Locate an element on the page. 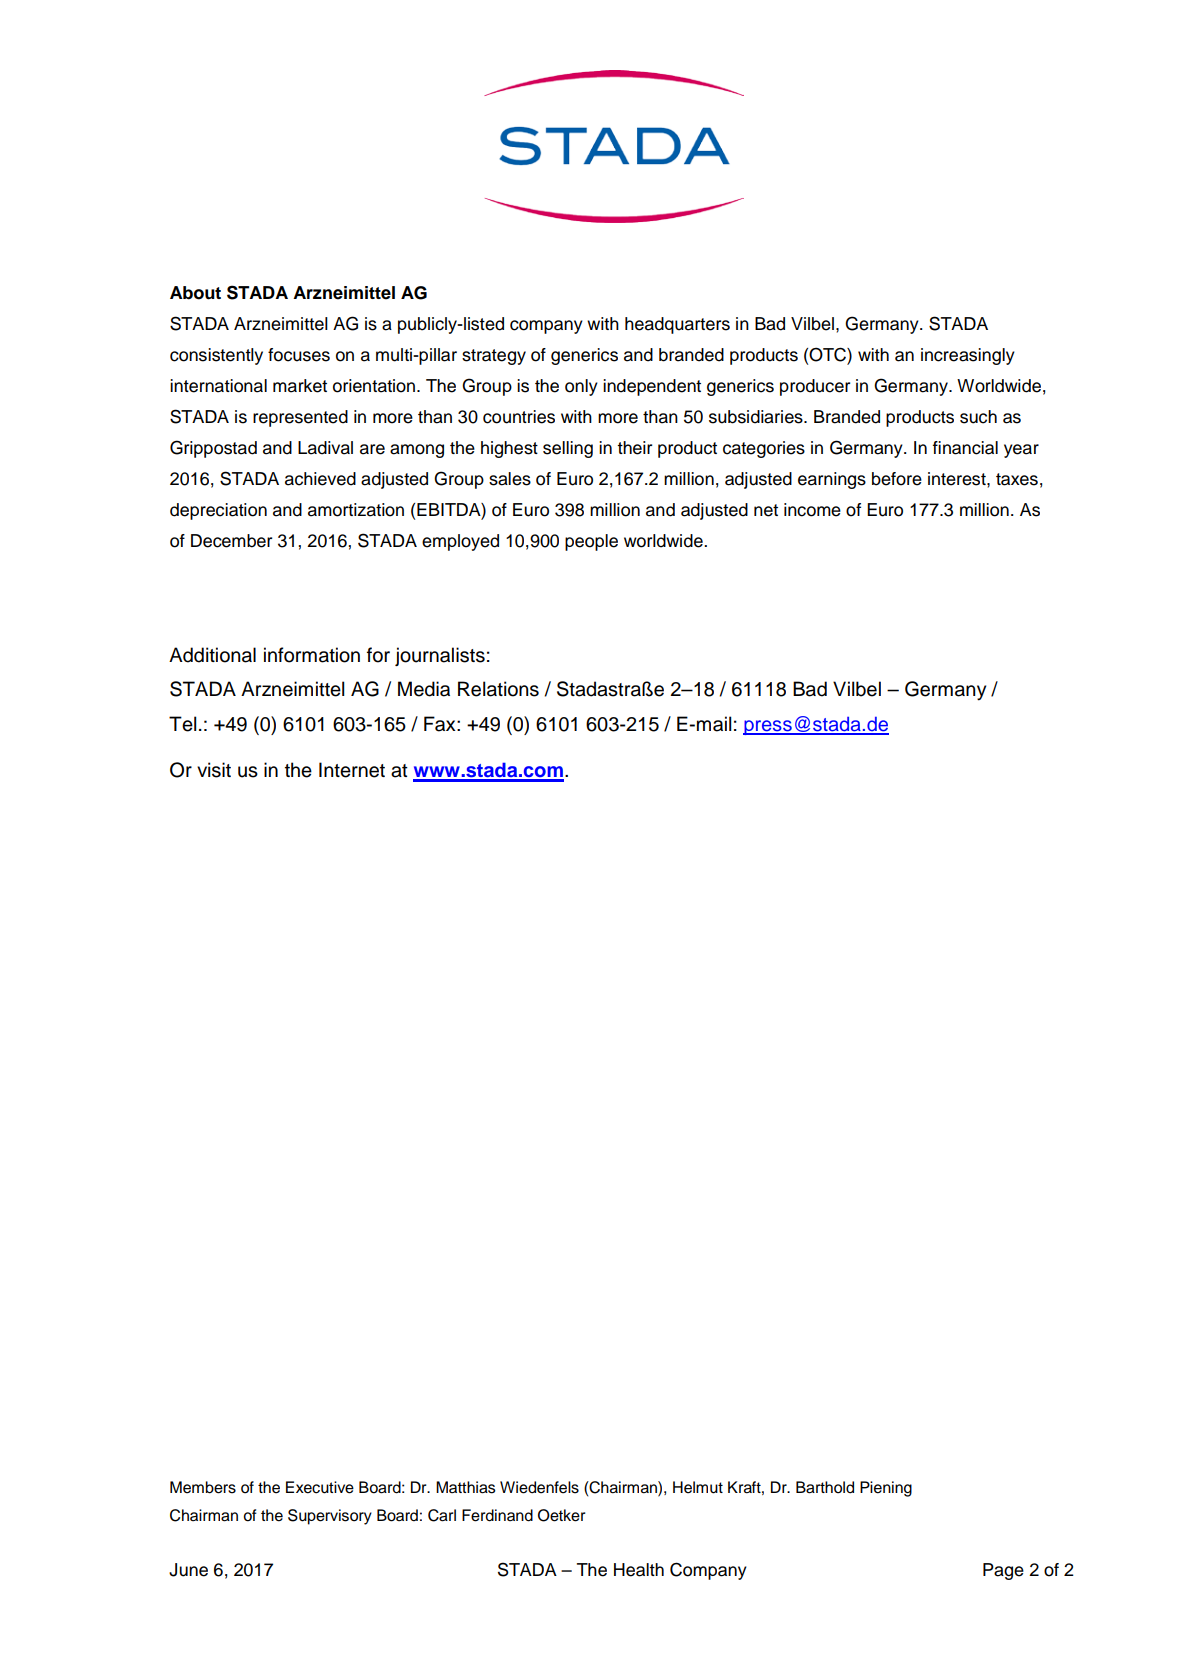  headquarters is located at coordinates (677, 325).
